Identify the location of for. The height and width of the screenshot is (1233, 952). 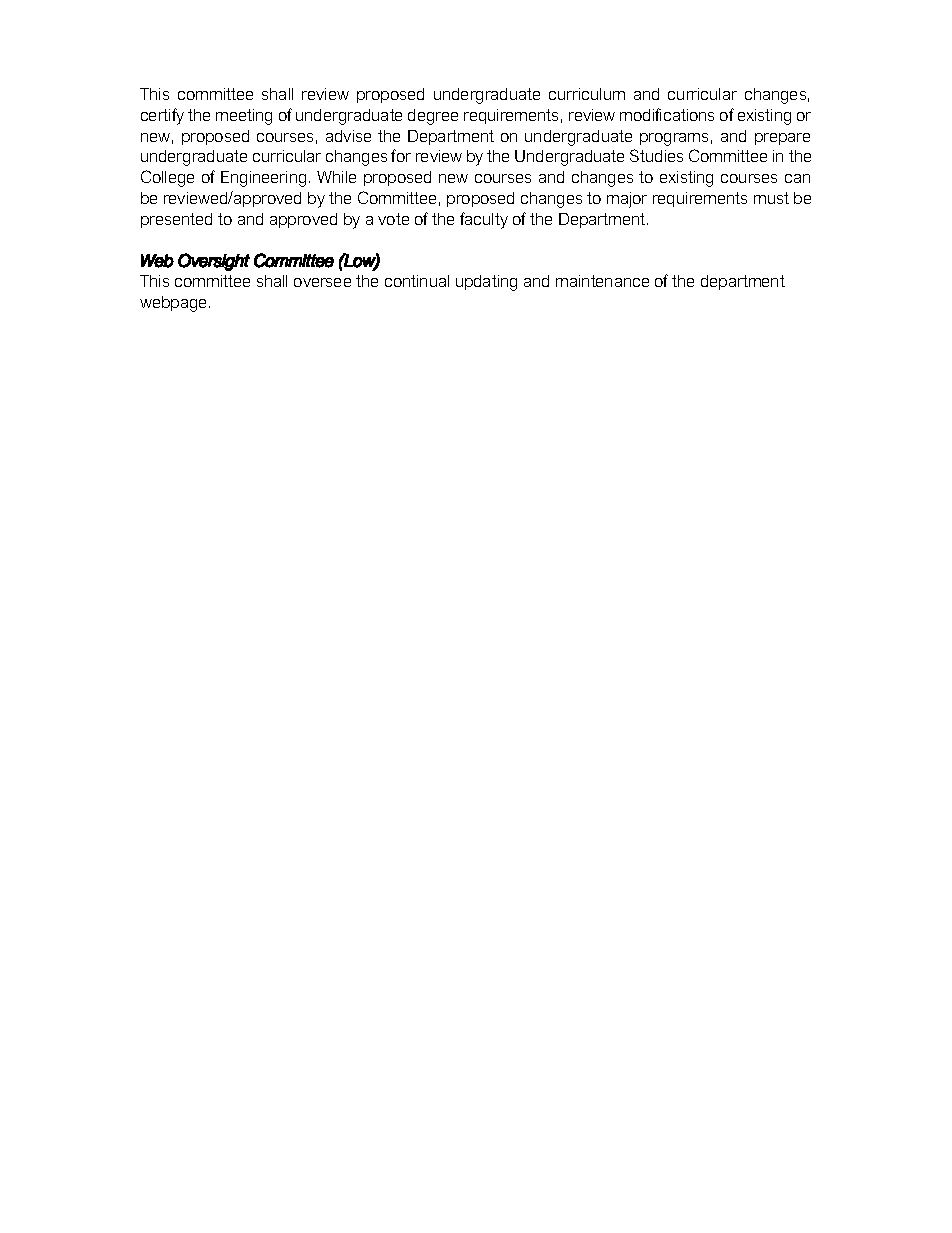
(401, 155).
